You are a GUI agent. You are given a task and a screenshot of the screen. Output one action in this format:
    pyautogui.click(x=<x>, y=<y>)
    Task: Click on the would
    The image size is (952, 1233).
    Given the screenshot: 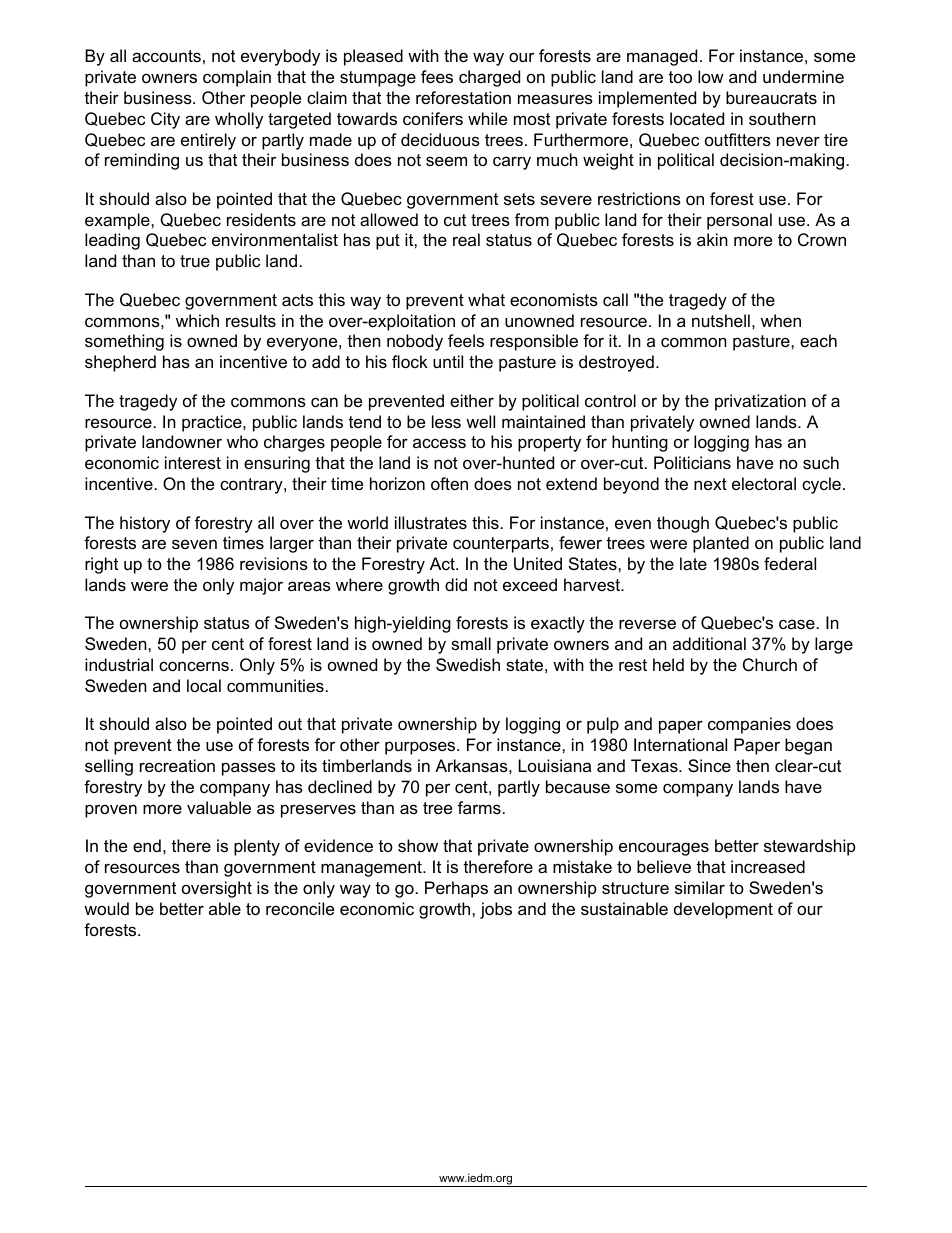 What is the action you would take?
    pyautogui.click(x=106, y=908)
